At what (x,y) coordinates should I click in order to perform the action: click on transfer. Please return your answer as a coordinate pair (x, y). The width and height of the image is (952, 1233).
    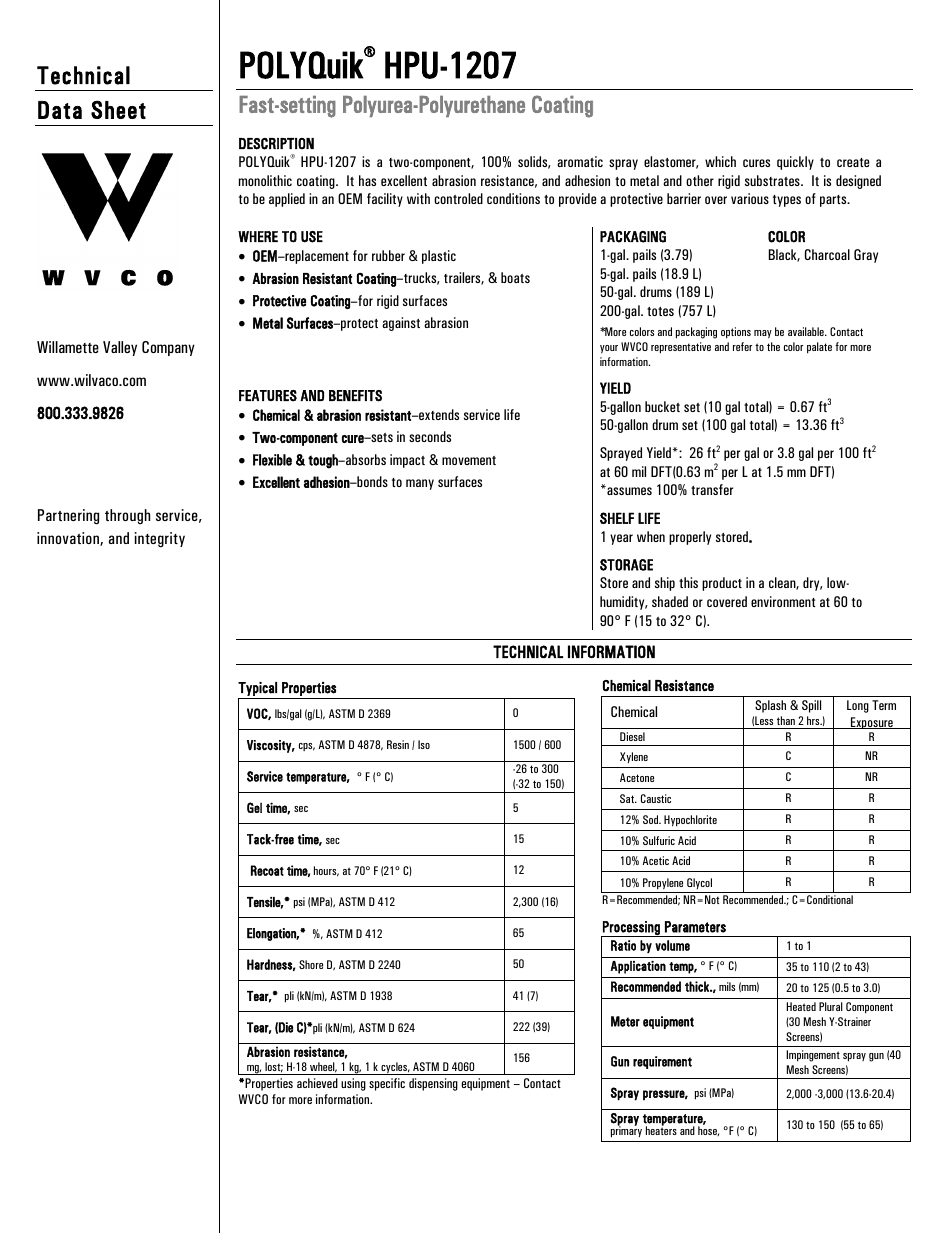
    Looking at the image, I should click on (712, 489).
